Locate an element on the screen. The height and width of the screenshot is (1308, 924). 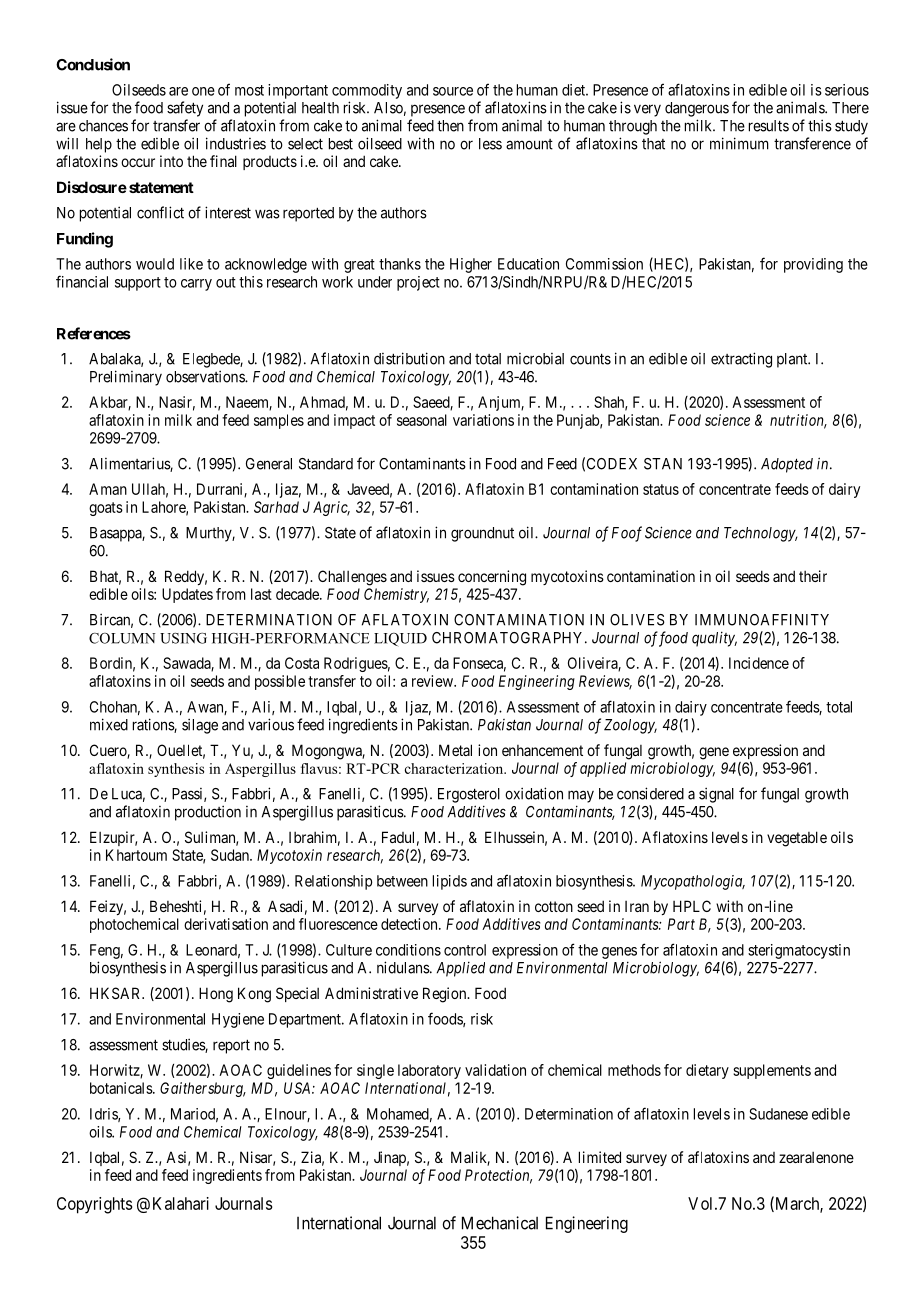
USING is located at coordinates (183, 638).
